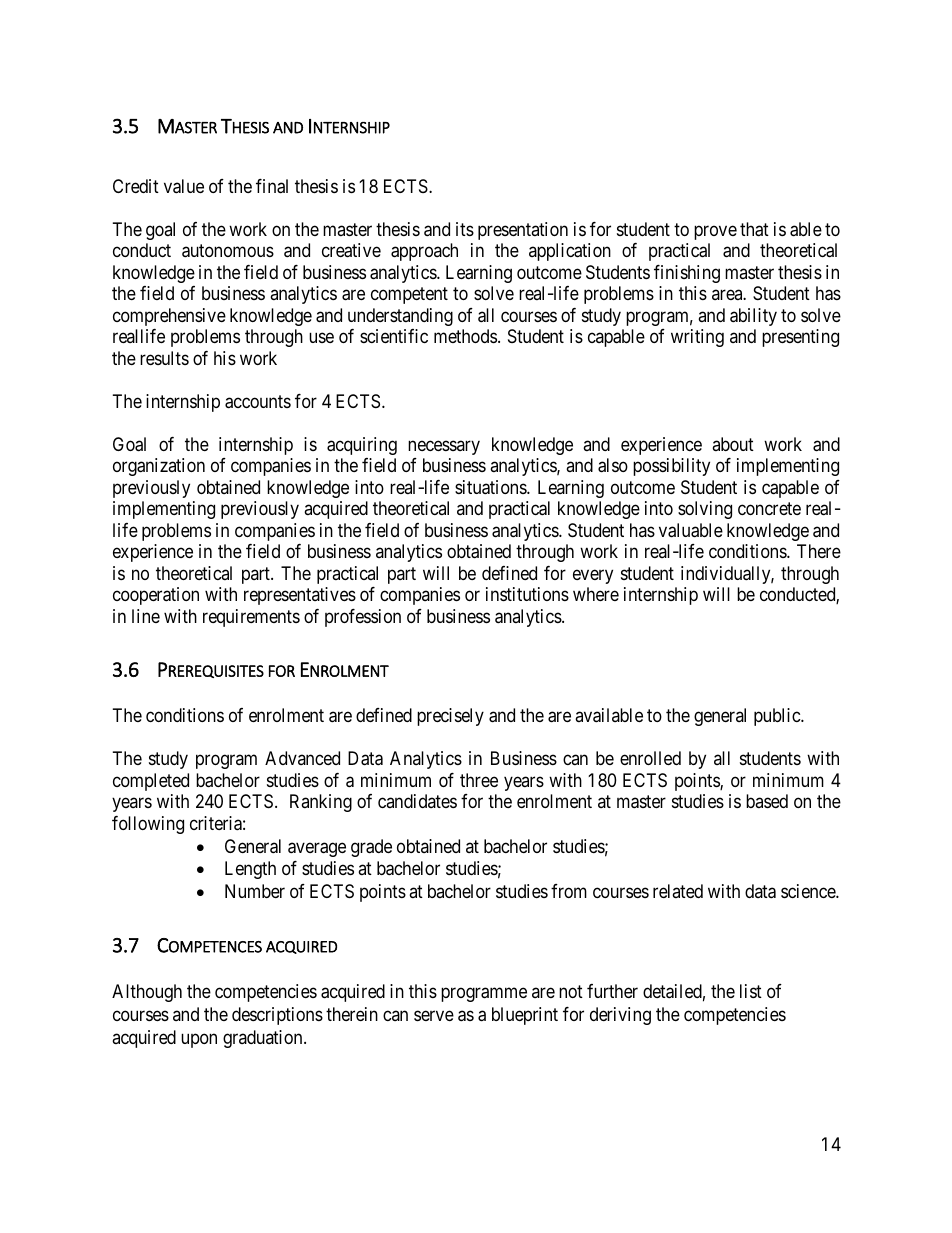 The width and height of the screenshot is (952, 1233). I want to click on value, so click(184, 186).
